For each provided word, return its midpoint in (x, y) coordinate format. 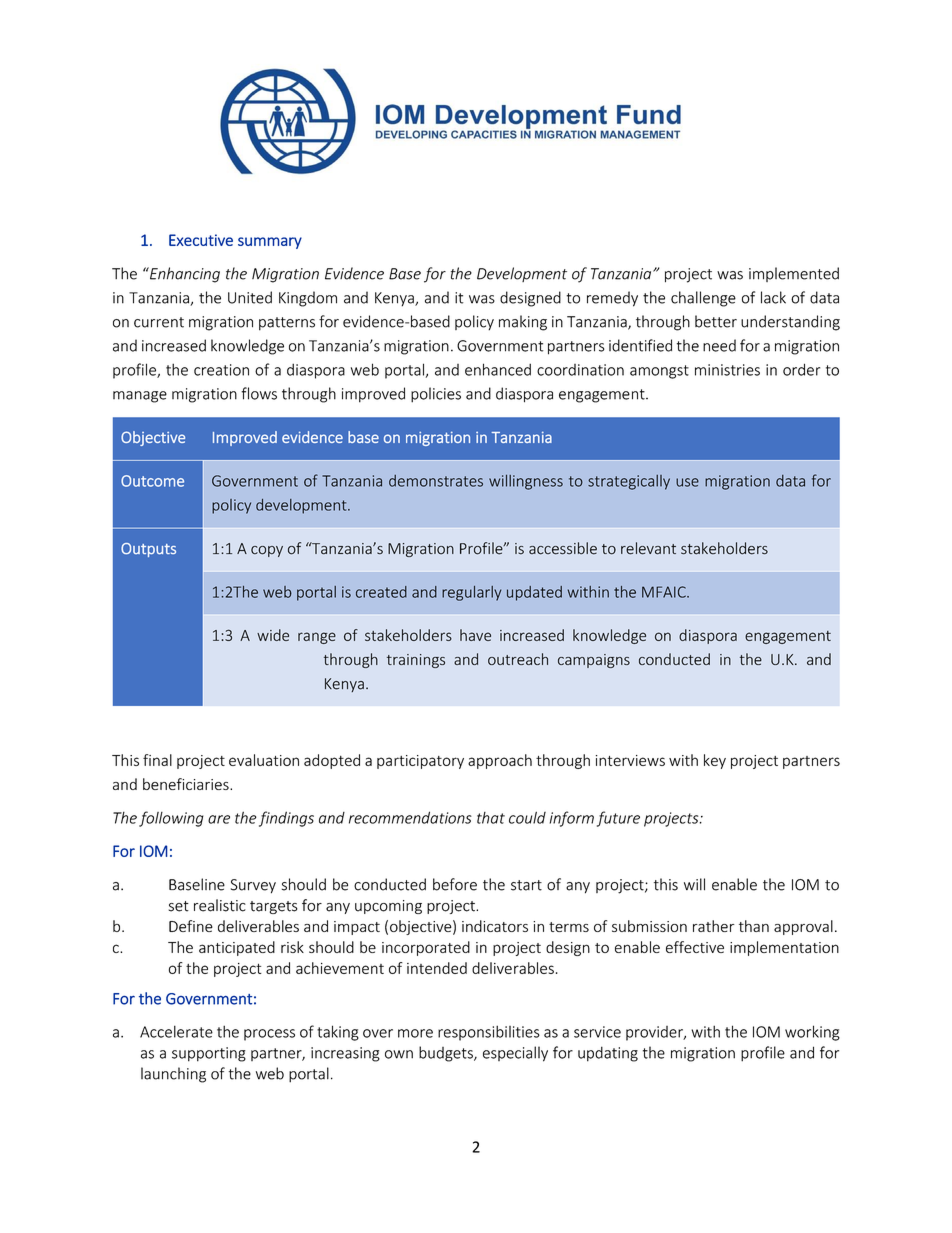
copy (267, 551)
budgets (447, 1054)
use (687, 482)
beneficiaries (187, 784)
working (812, 1033)
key (715, 761)
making (523, 323)
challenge (703, 299)
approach (500, 761)
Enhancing (184, 275)
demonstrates (436, 481)
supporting (209, 1054)
